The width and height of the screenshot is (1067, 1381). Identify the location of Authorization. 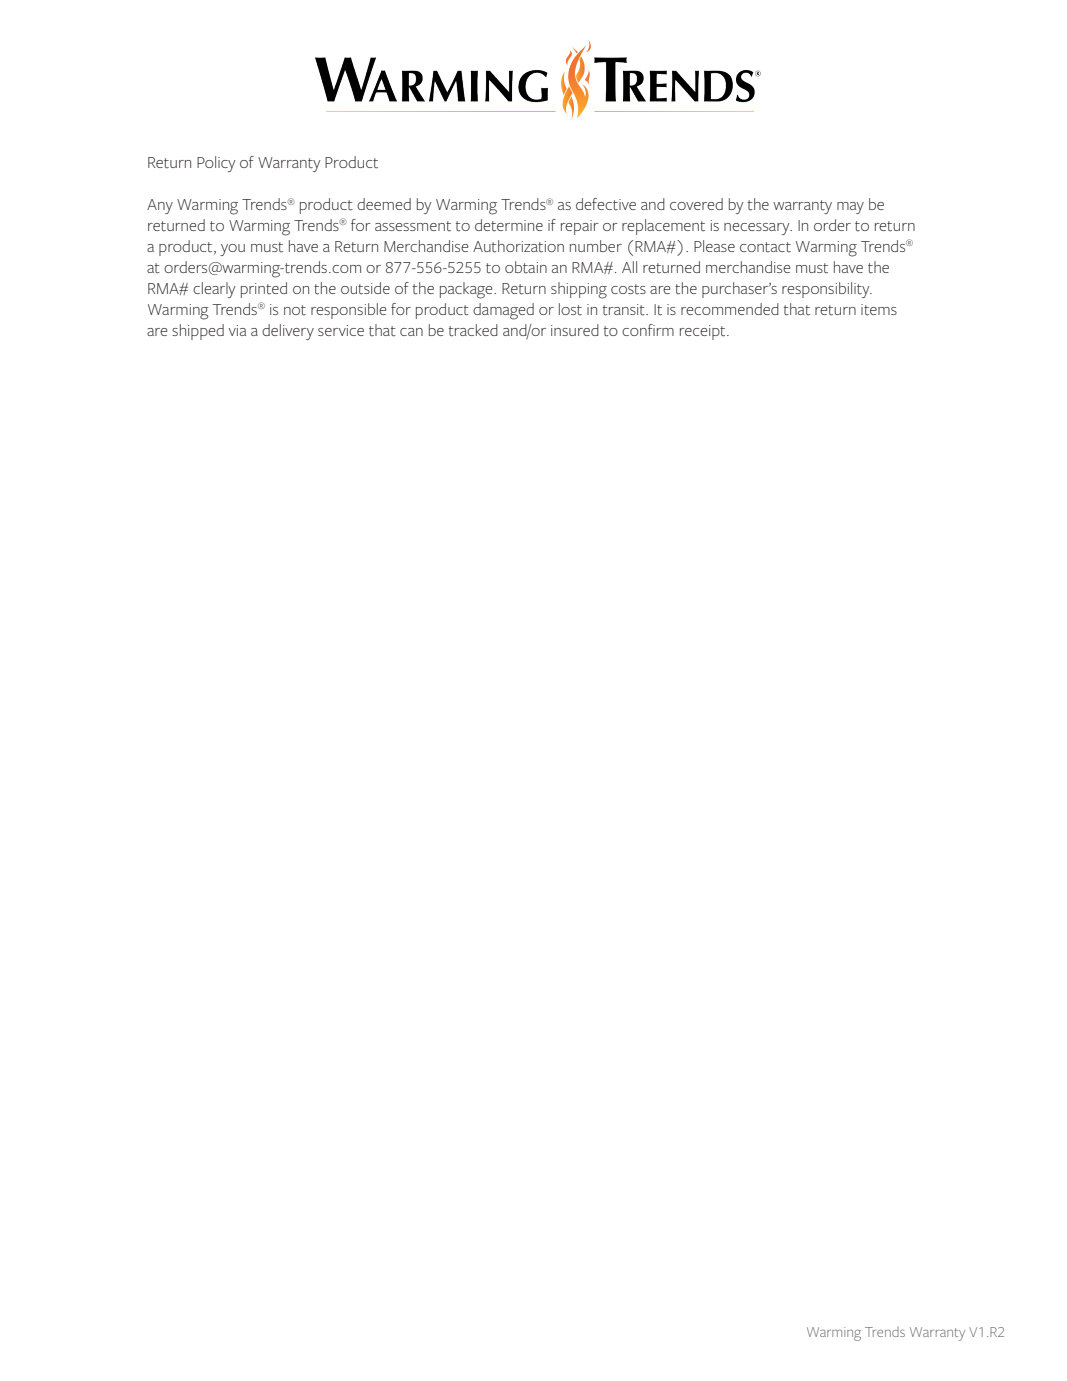
(518, 246).
